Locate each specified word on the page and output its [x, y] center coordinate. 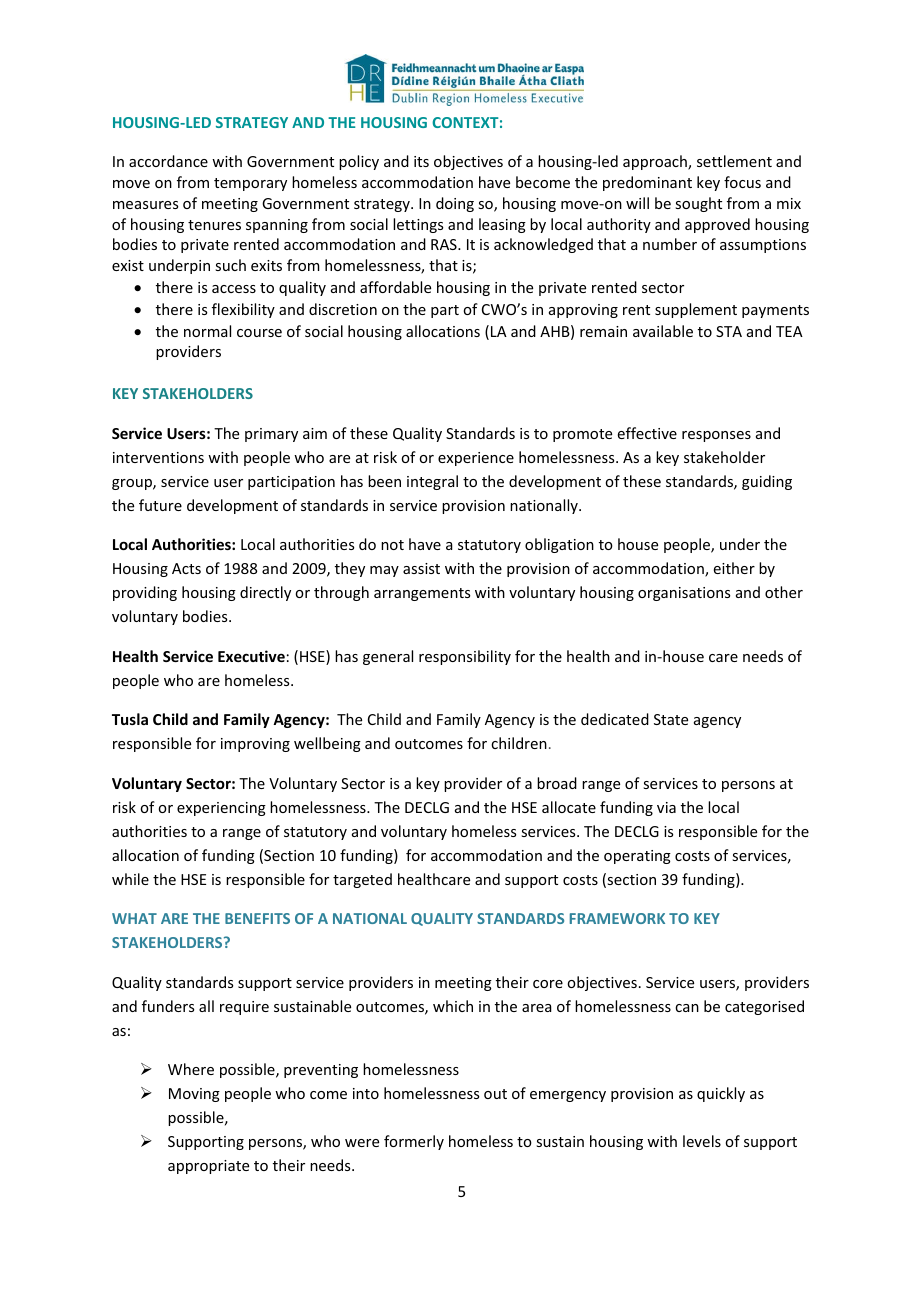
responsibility [465, 657]
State [671, 719]
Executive [251, 656]
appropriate [208, 1167]
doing [455, 204]
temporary [250, 184]
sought [698, 204]
